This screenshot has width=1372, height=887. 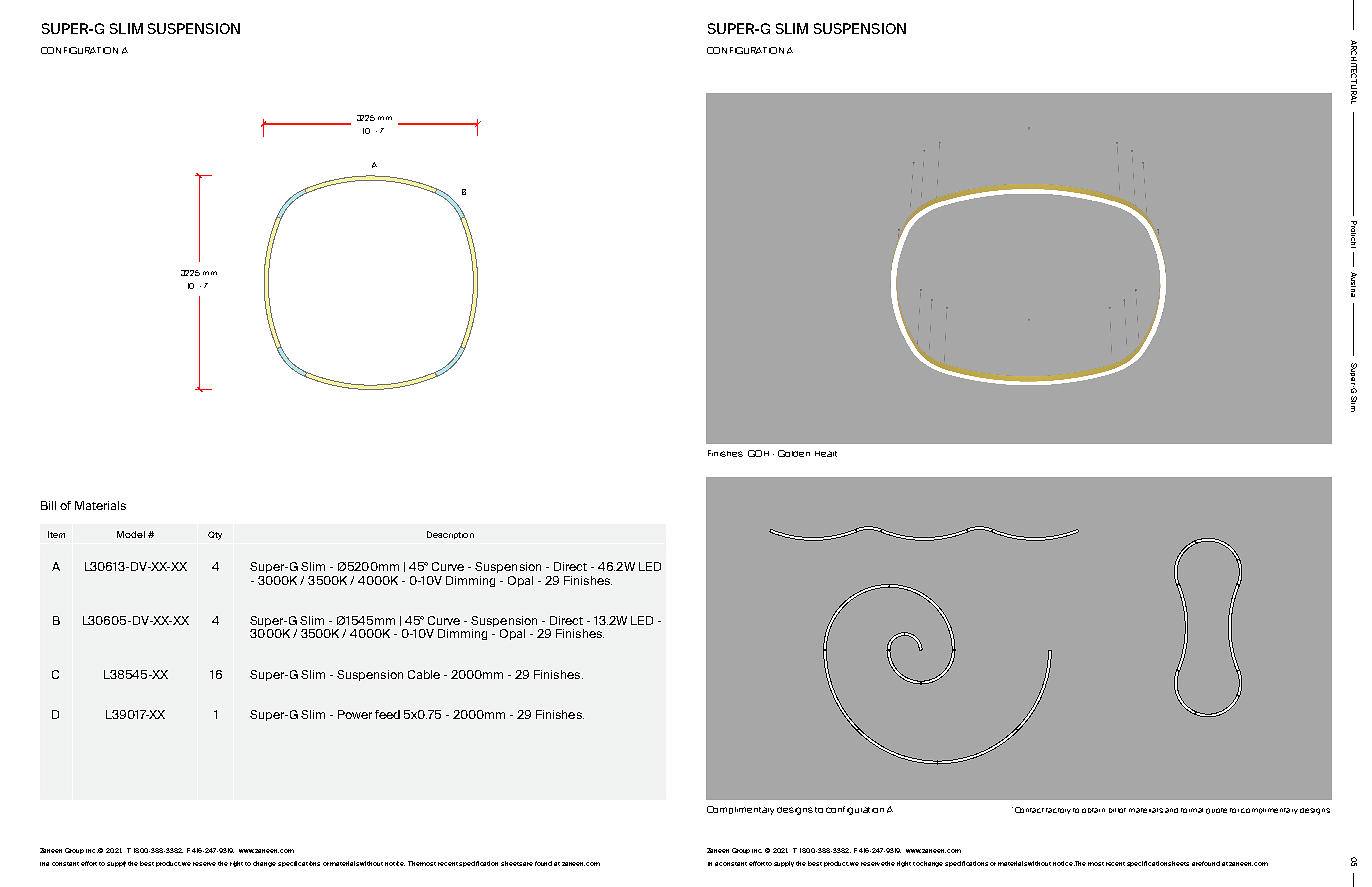 What do you see at coordinates (1171, 810) in the screenshot?
I see `and` at bounding box center [1171, 810].
